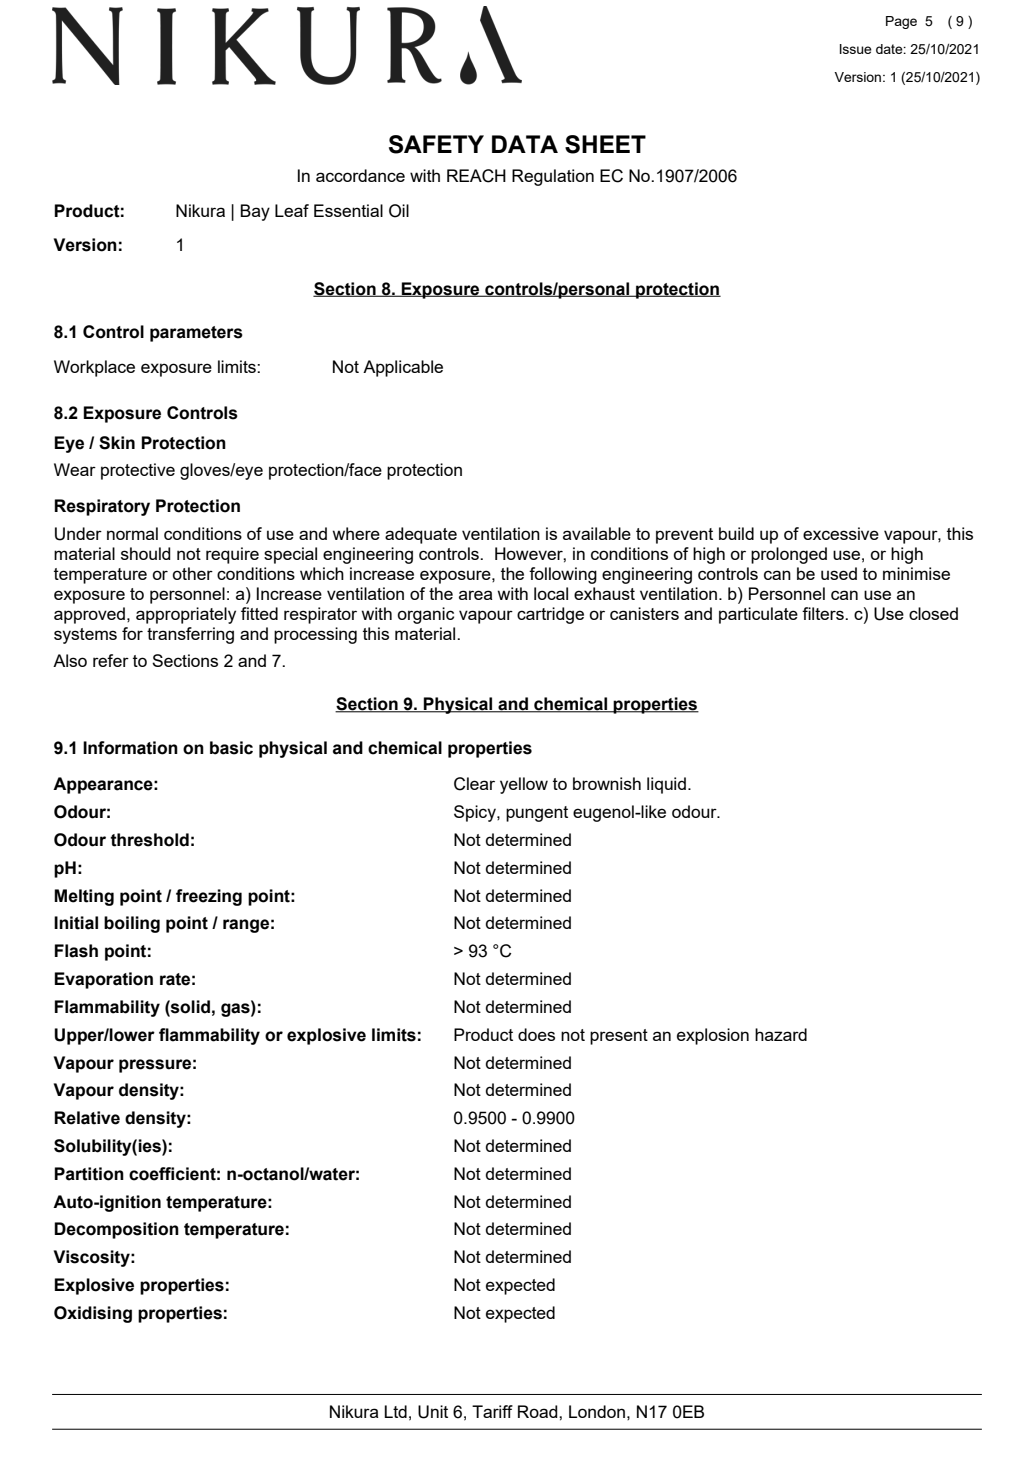 Image resolution: width=1034 pixels, height=1464 pixels. I want to click on Spicy, so click(476, 813).
